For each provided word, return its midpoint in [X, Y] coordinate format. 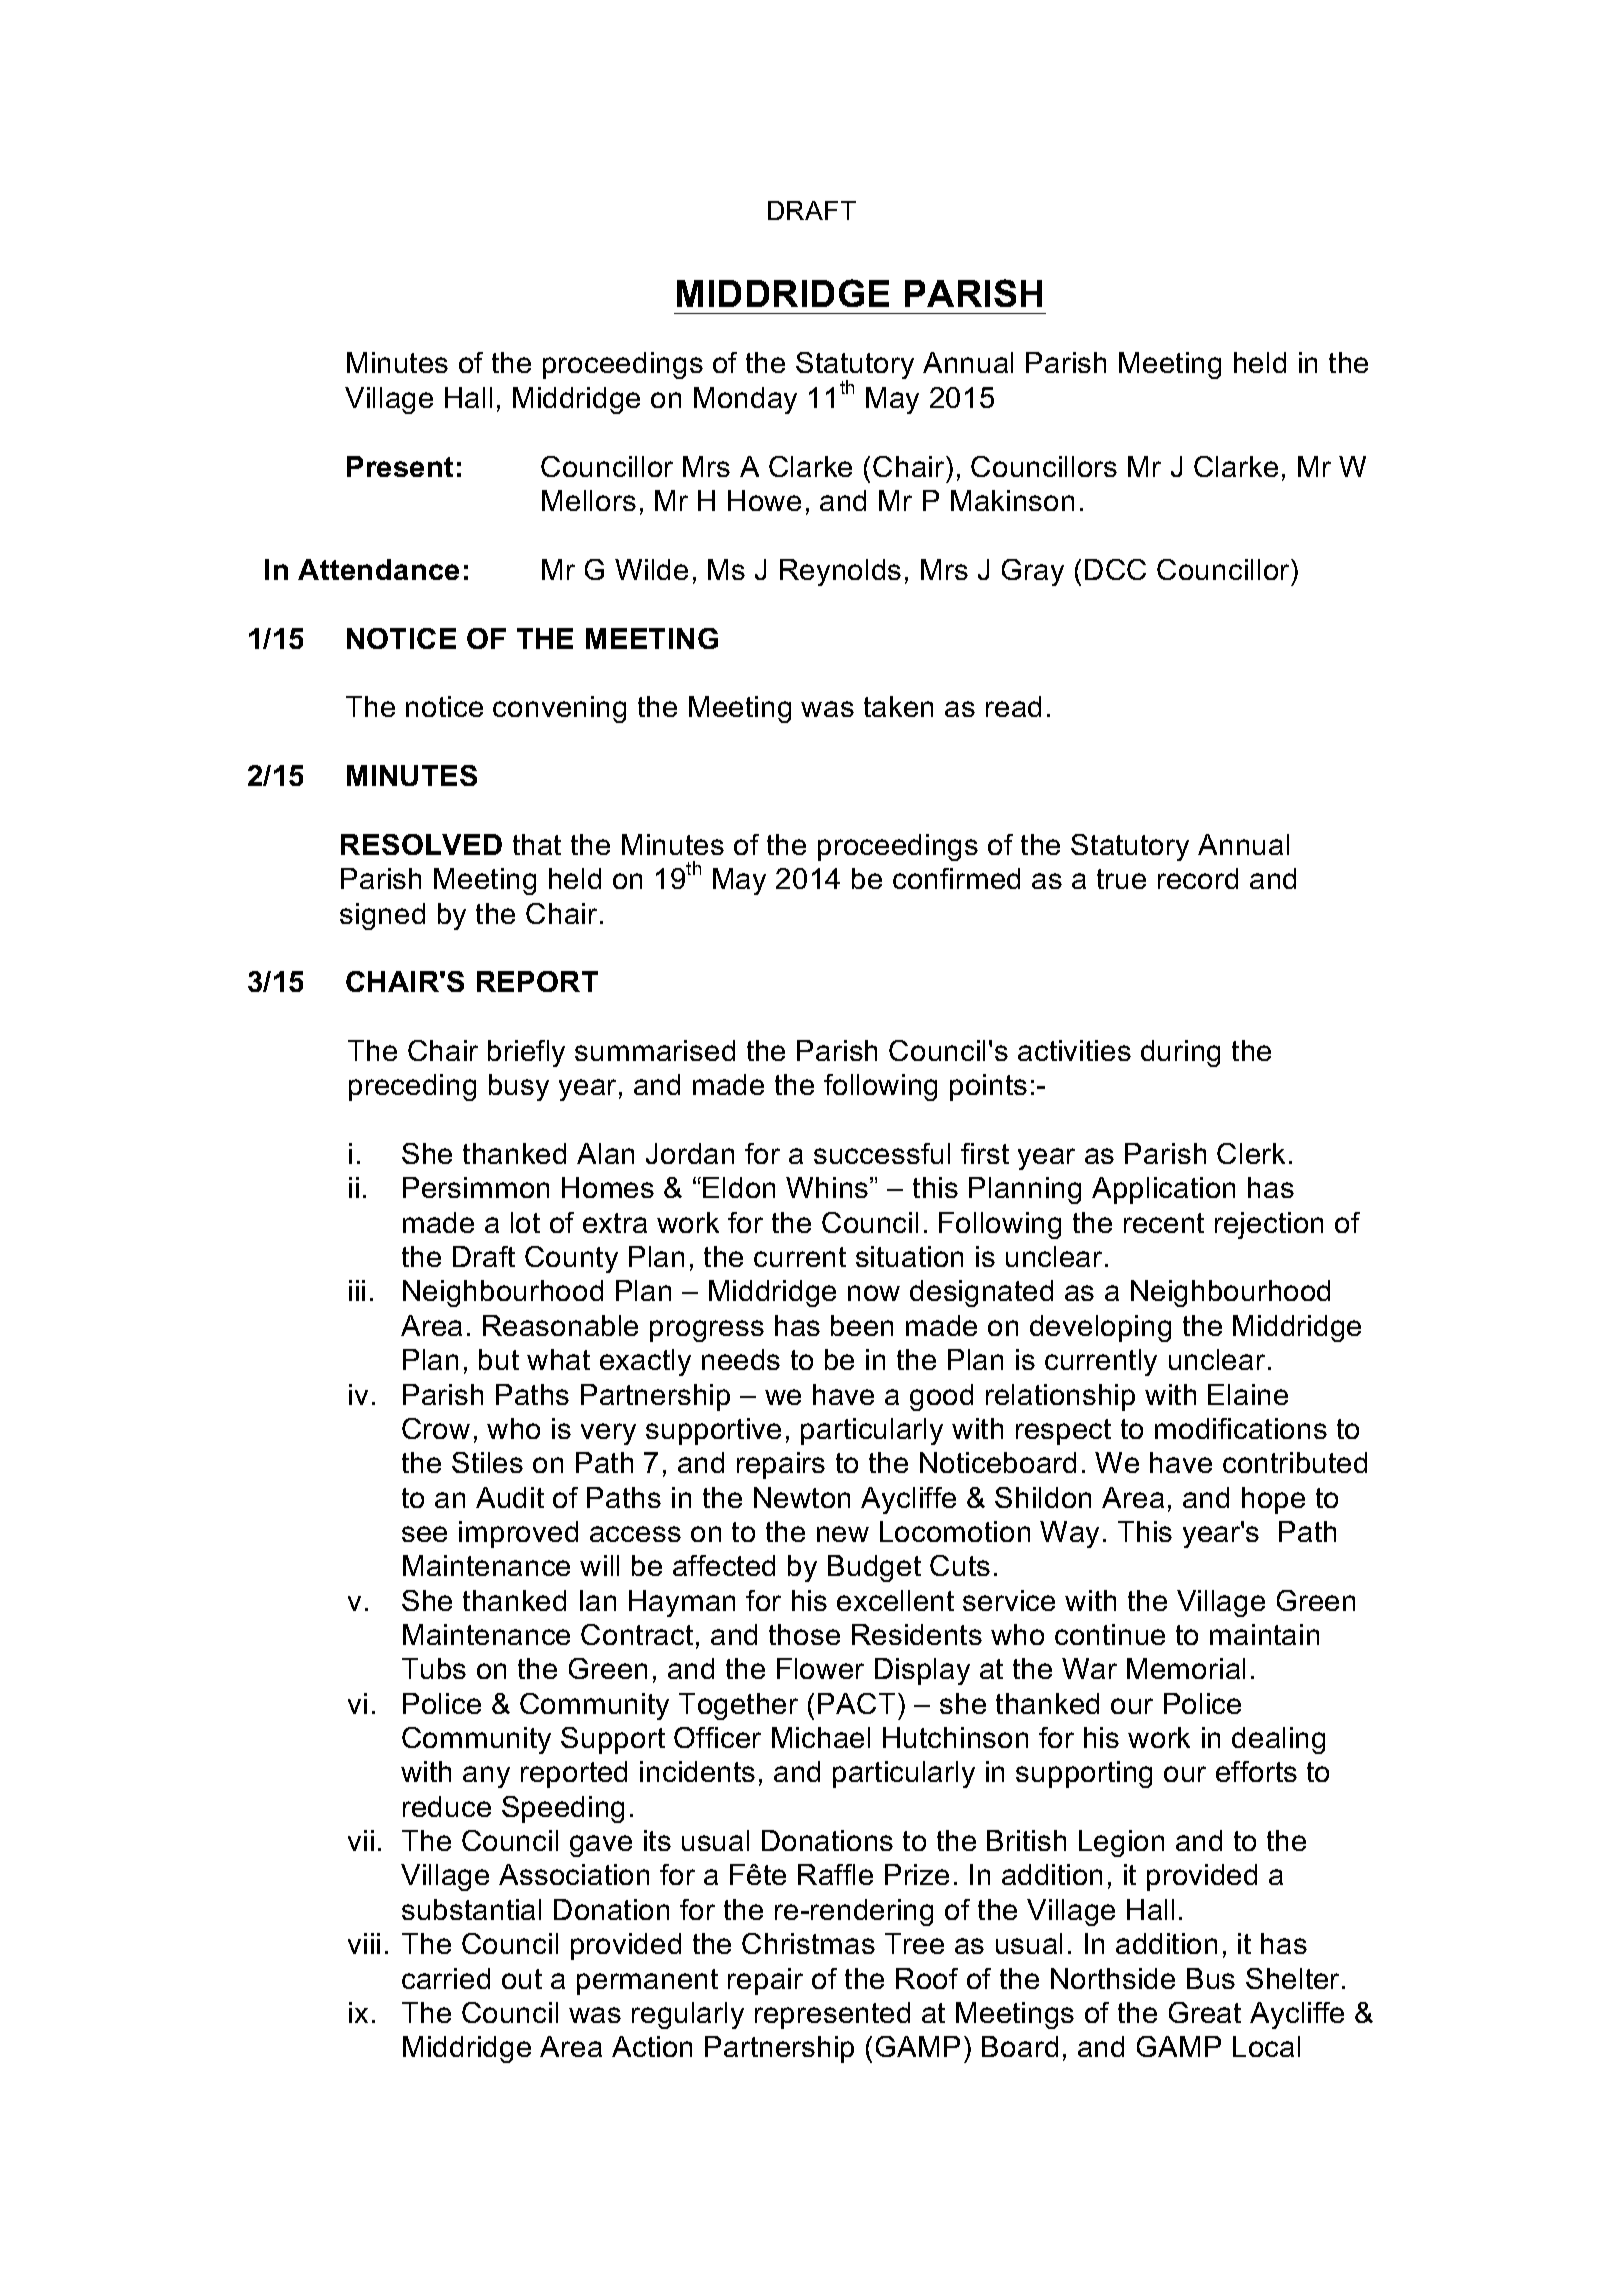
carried [446, 1978]
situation [909, 1256]
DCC [1115, 569]
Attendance [378, 569]
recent [1164, 1223]
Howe [764, 500]
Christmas [808, 1943]
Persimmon [476, 1187]
